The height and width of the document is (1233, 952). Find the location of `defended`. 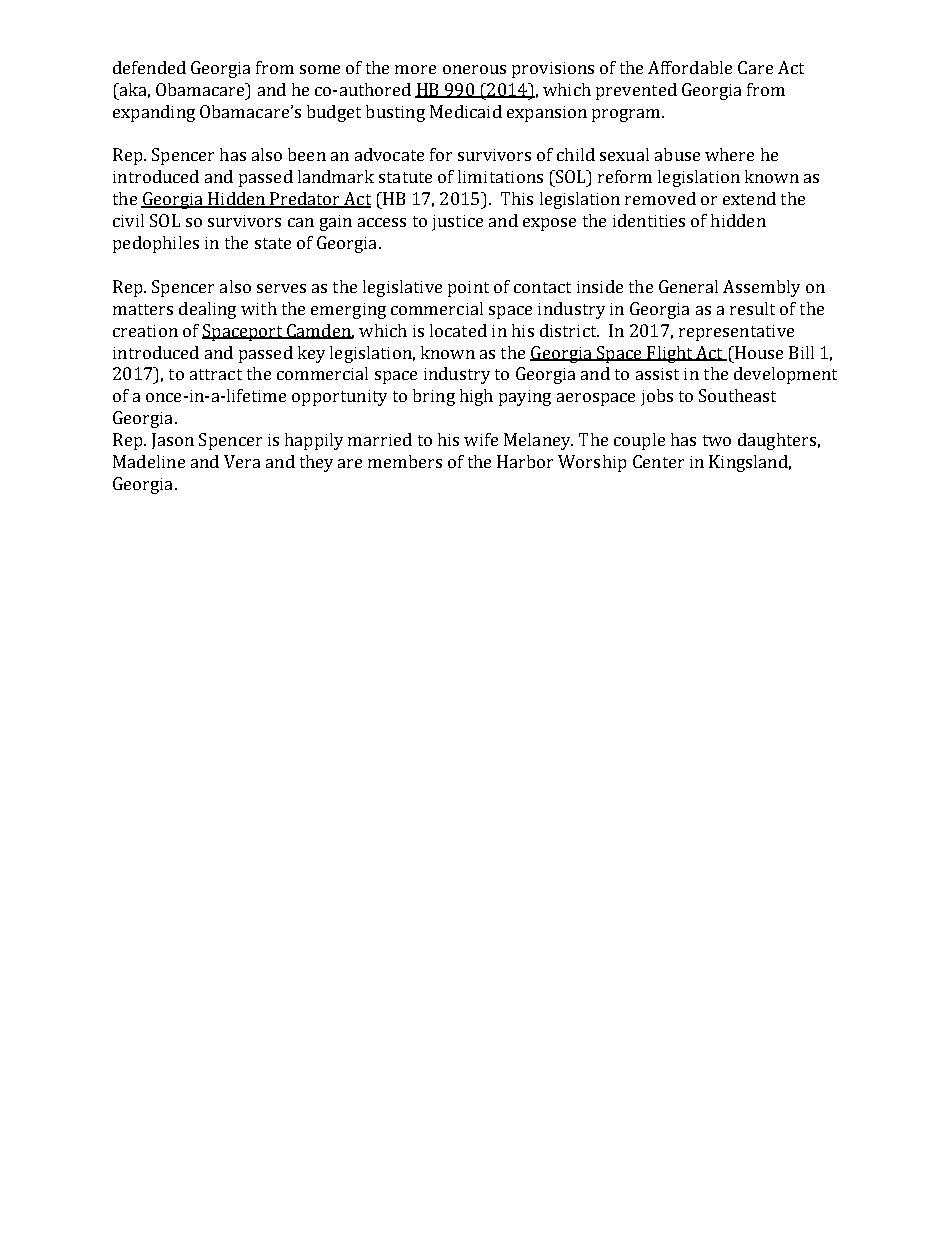

defended is located at coordinates (149, 67).
